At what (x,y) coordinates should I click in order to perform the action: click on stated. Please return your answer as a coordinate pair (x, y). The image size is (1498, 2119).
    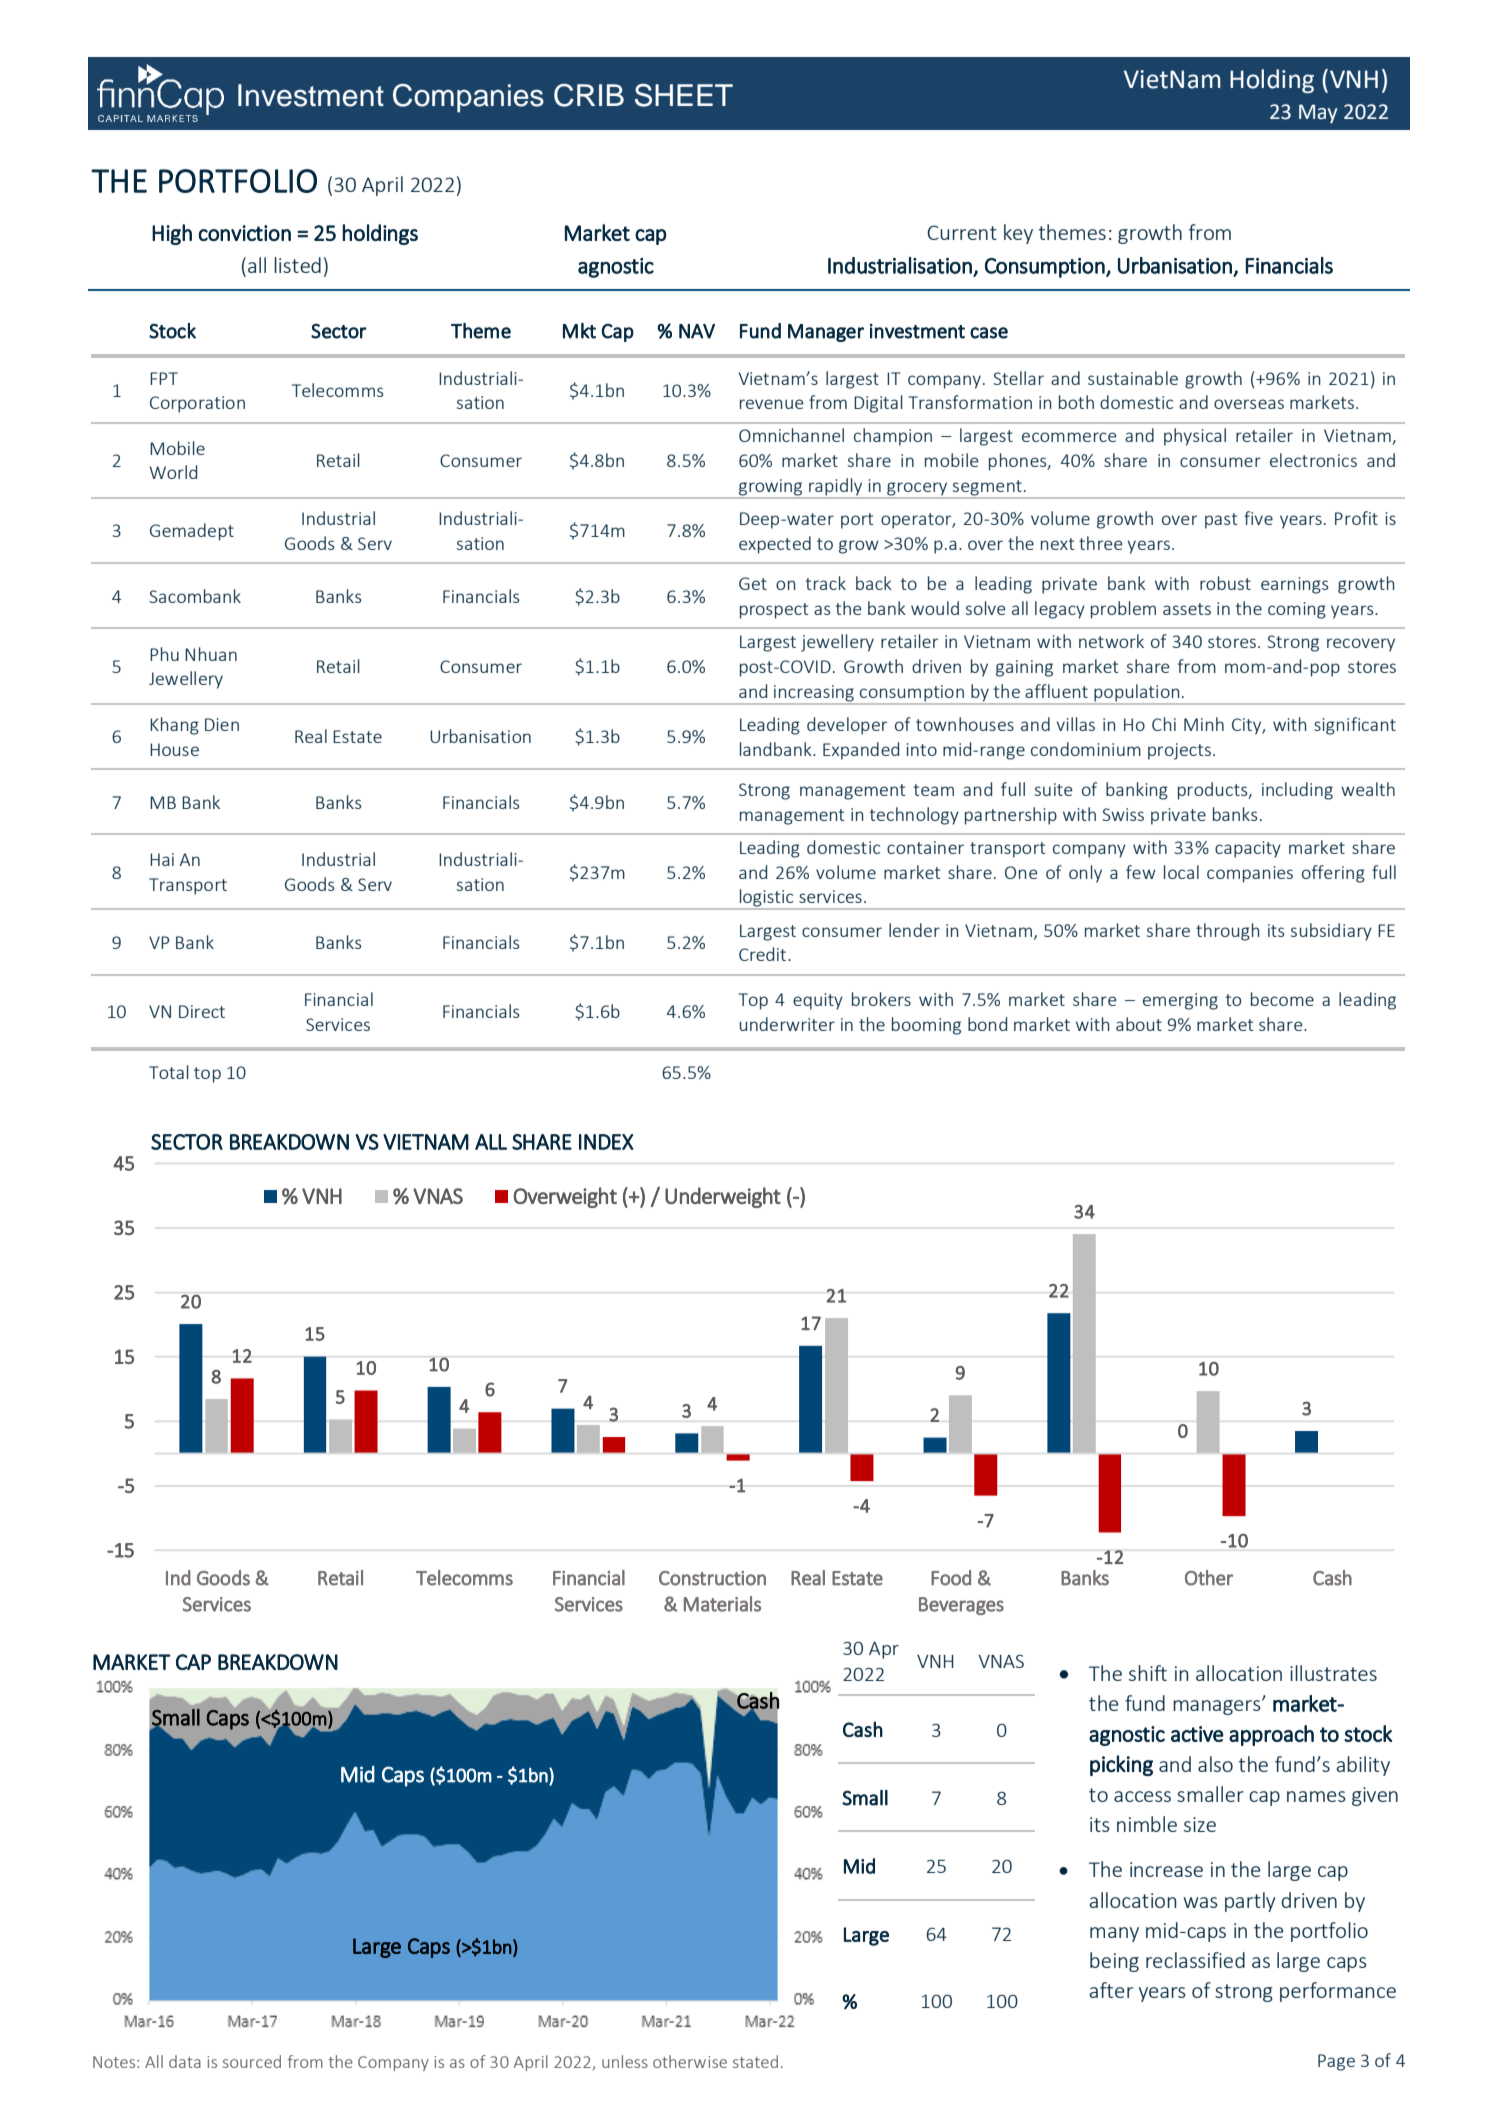
    Looking at the image, I should click on (755, 2061).
